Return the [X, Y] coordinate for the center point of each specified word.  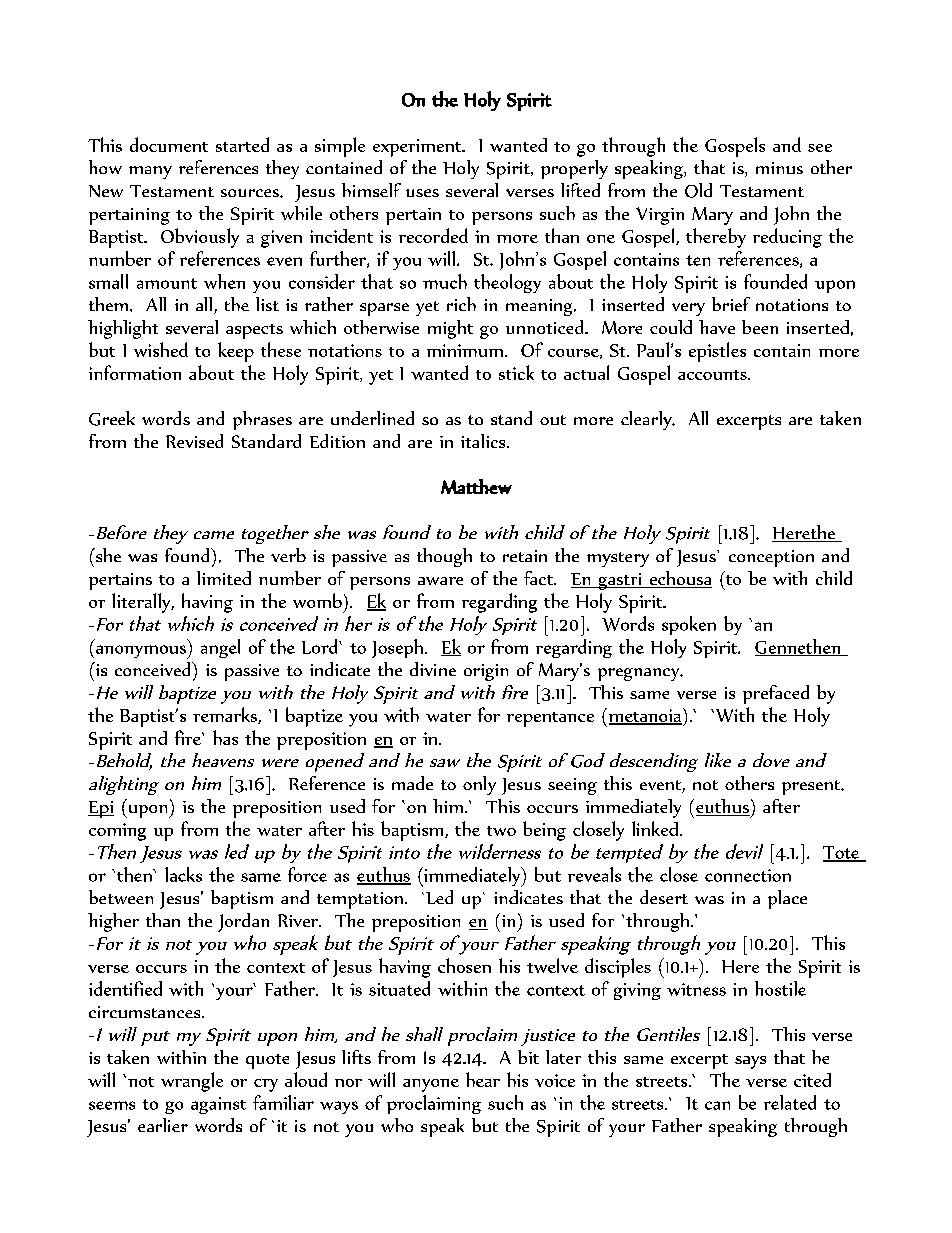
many [150, 172]
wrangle [192, 1082]
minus [779, 168]
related [790, 1102]
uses [422, 193]
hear [483, 1079]
